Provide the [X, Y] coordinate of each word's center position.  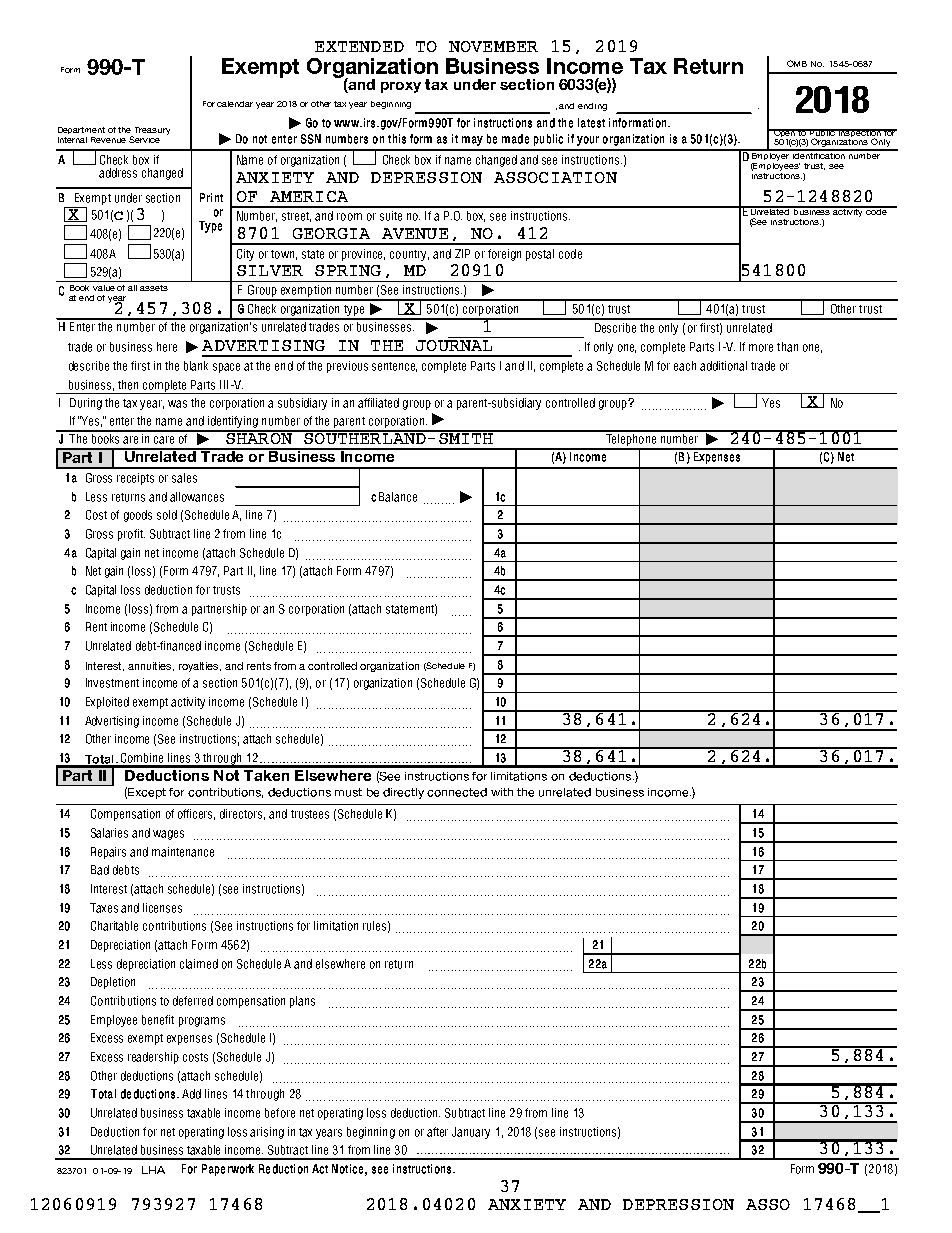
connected [457, 792]
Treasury [151, 132]
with [502, 792]
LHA [153, 1170]
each [685, 366]
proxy [401, 87]
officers [196, 814]
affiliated [378, 403]
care [164, 440]
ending [592, 107]
